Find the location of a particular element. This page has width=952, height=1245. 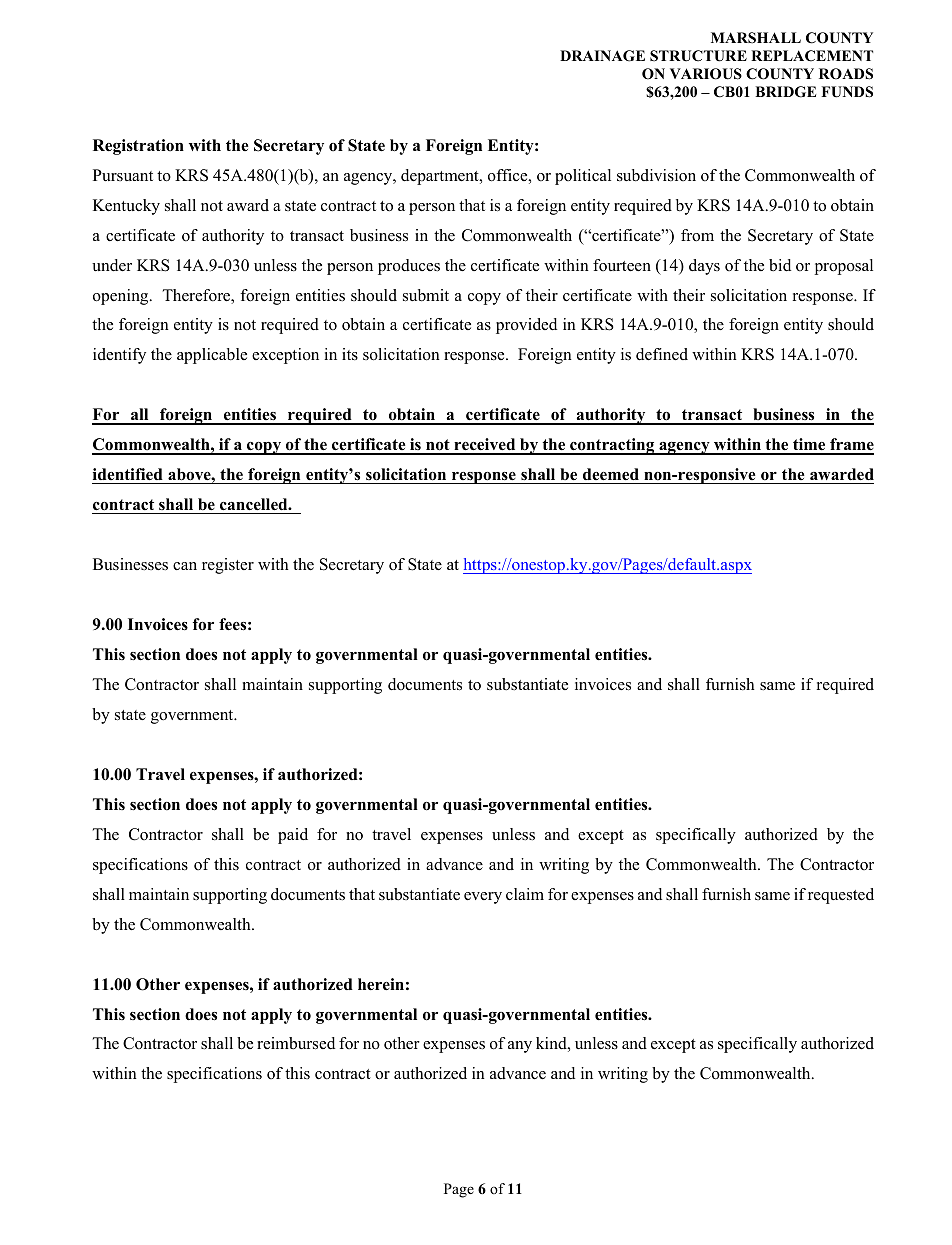

reimbursed is located at coordinates (296, 1043).
